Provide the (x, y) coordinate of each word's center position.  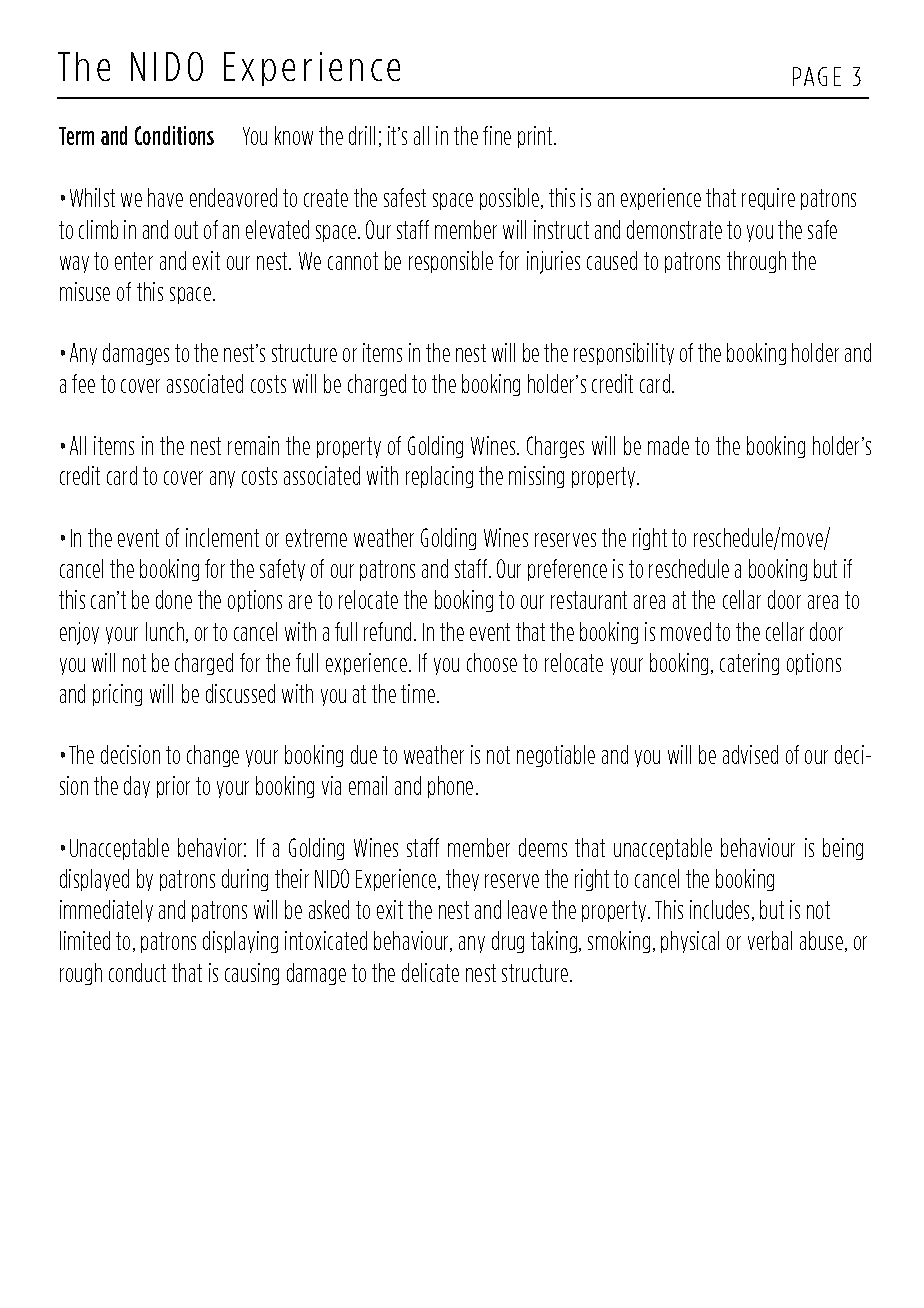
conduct (137, 972)
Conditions (174, 135)
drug (508, 942)
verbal (770, 940)
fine (497, 135)
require (768, 199)
